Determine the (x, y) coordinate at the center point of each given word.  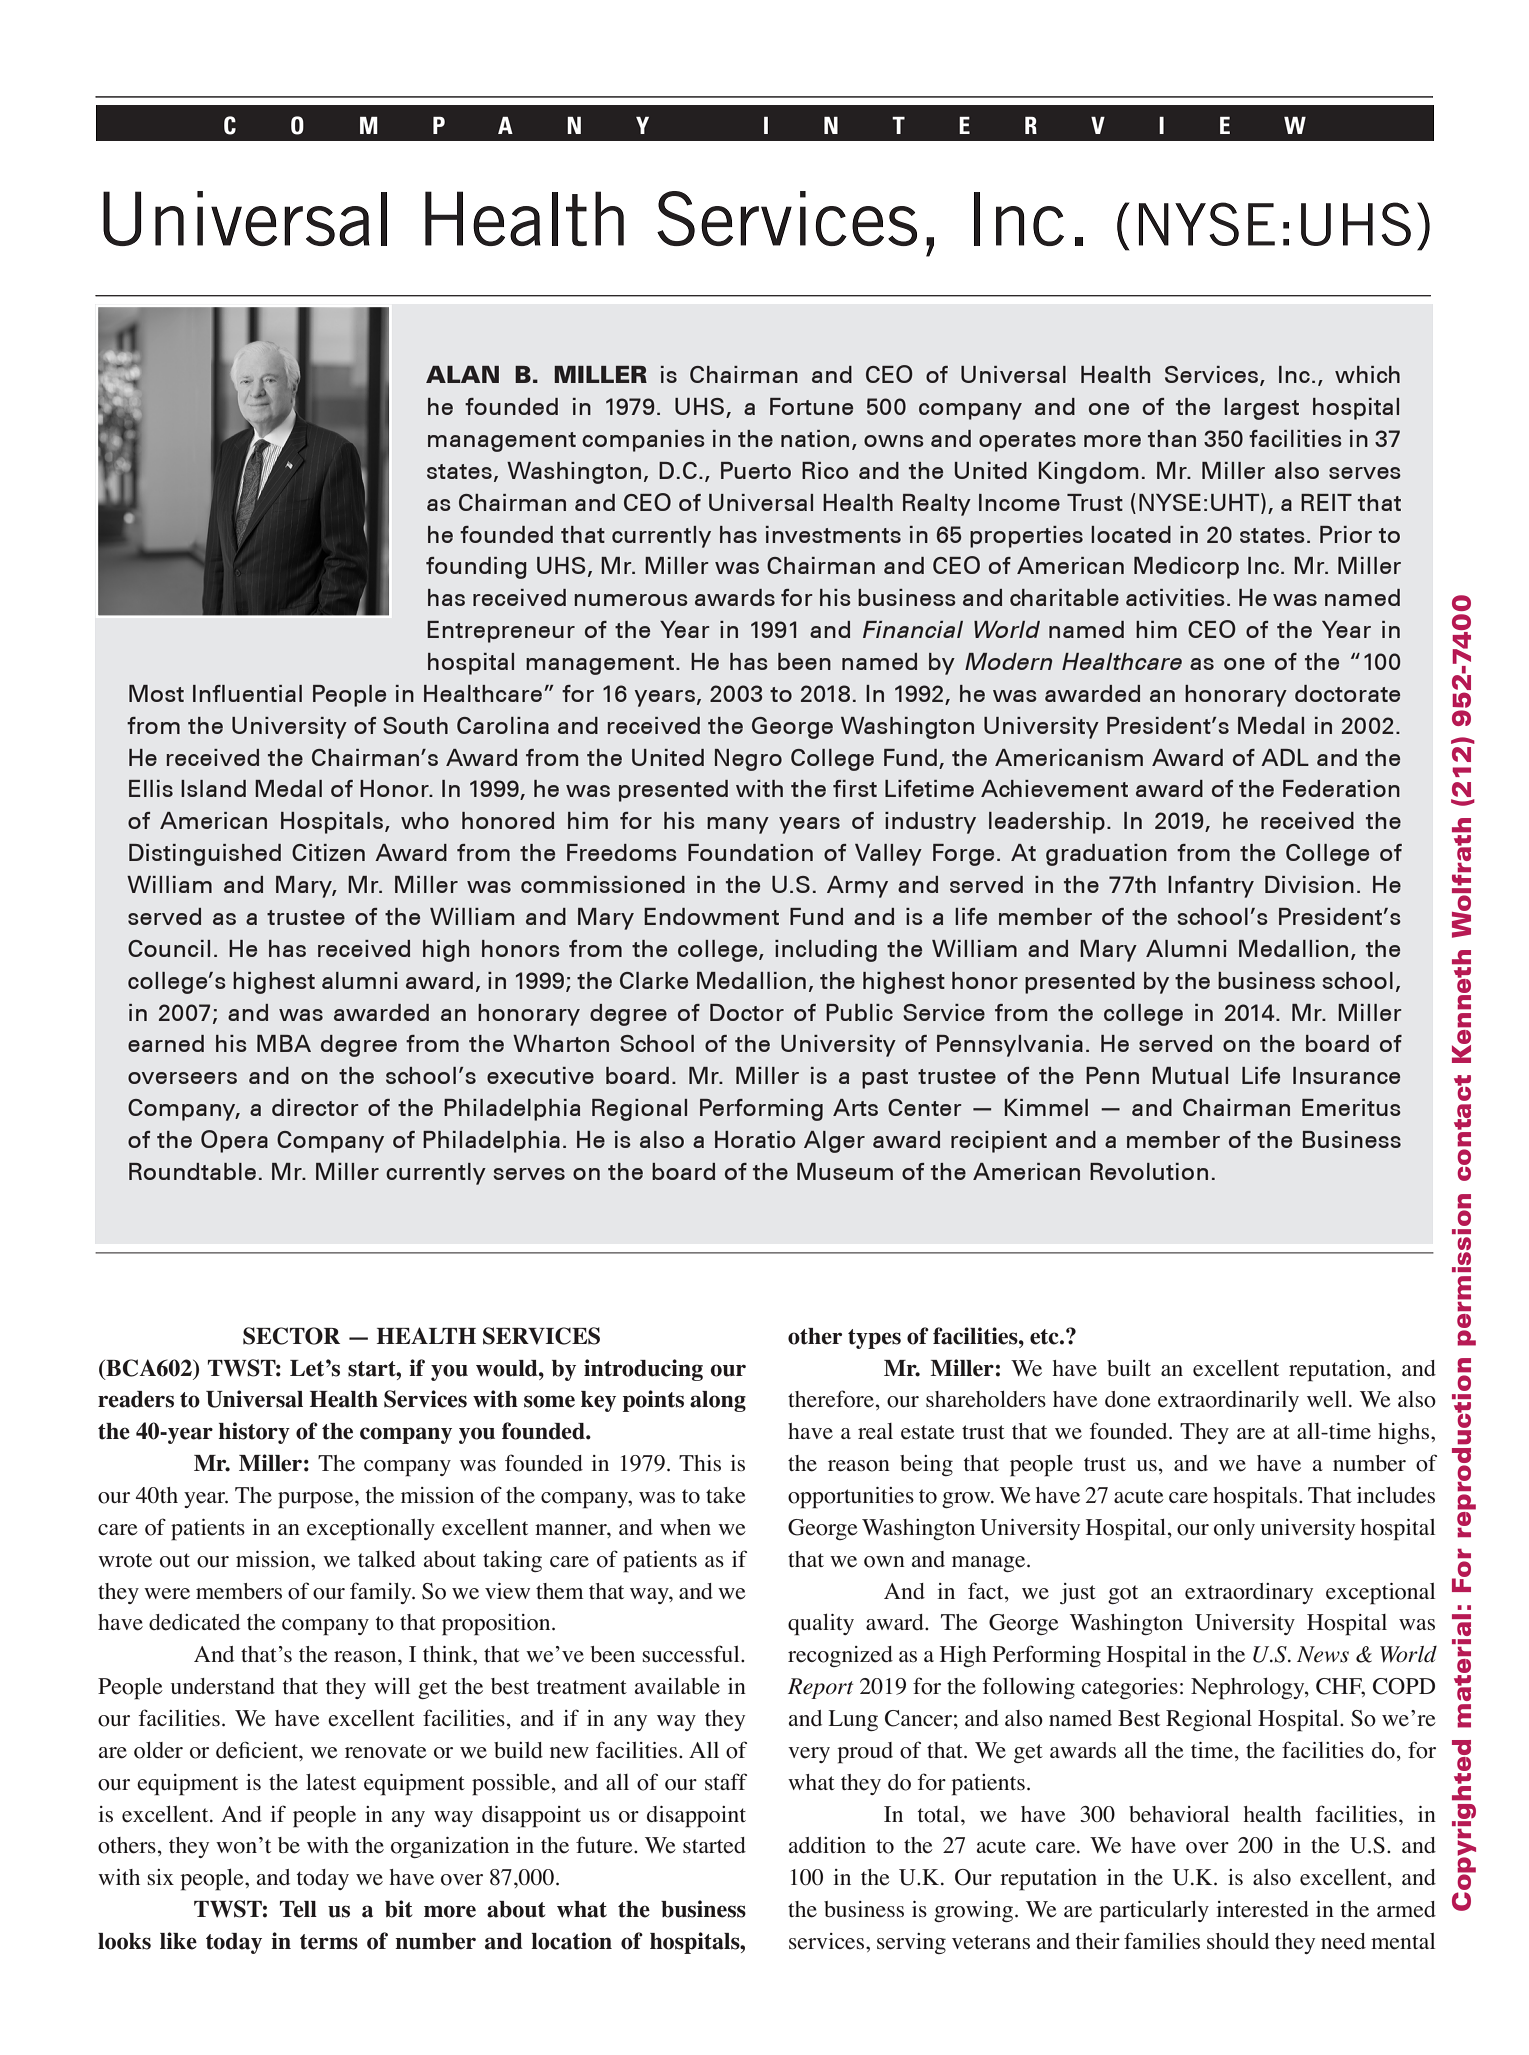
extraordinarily (1228, 1401)
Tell (298, 1909)
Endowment (711, 916)
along (718, 1401)
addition (827, 1845)
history (254, 1433)
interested (1262, 1909)
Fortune (811, 406)
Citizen (328, 852)
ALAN (462, 374)
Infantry (1211, 887)
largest (1261, 409)
